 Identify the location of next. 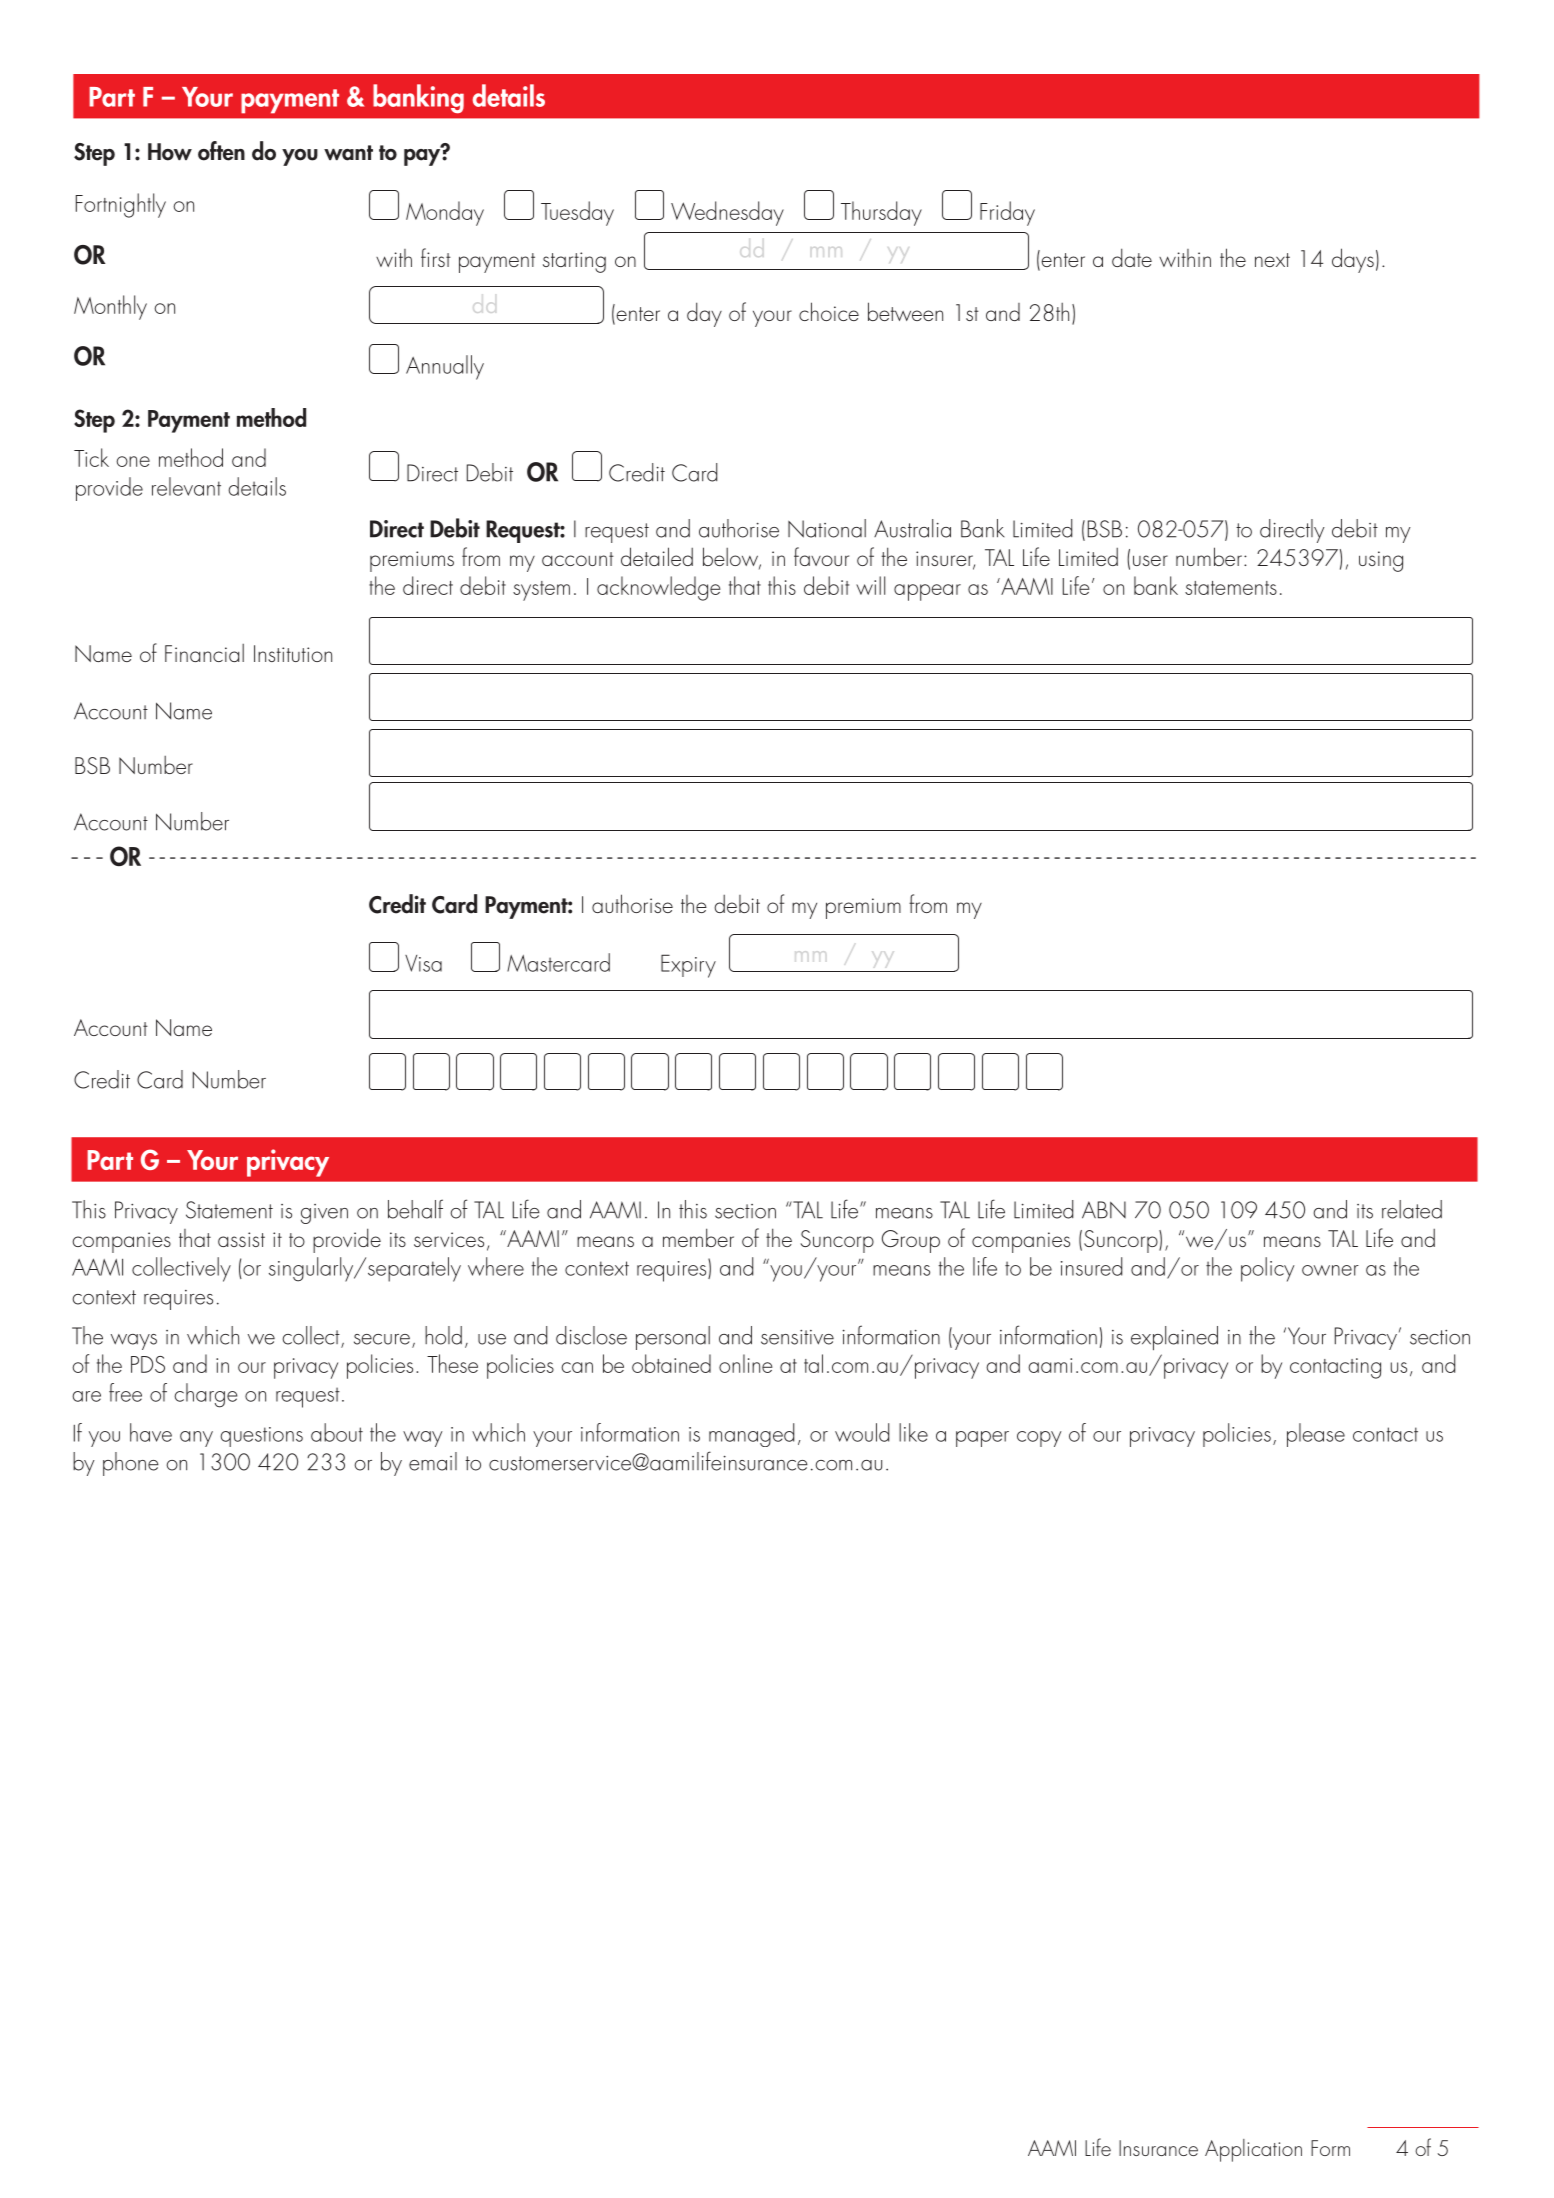
(1272, 260).
